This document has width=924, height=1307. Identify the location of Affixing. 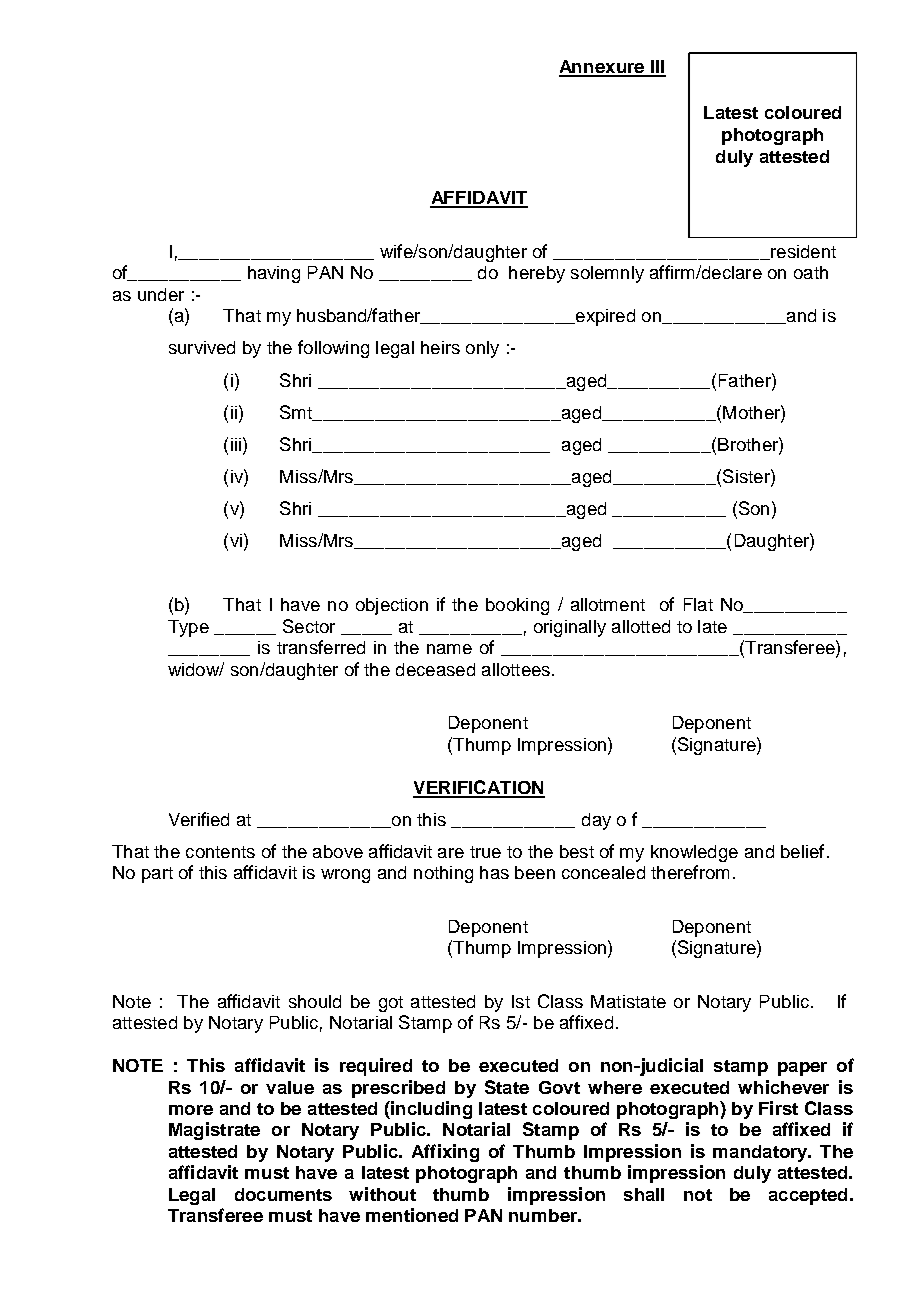
(445, 1153).
